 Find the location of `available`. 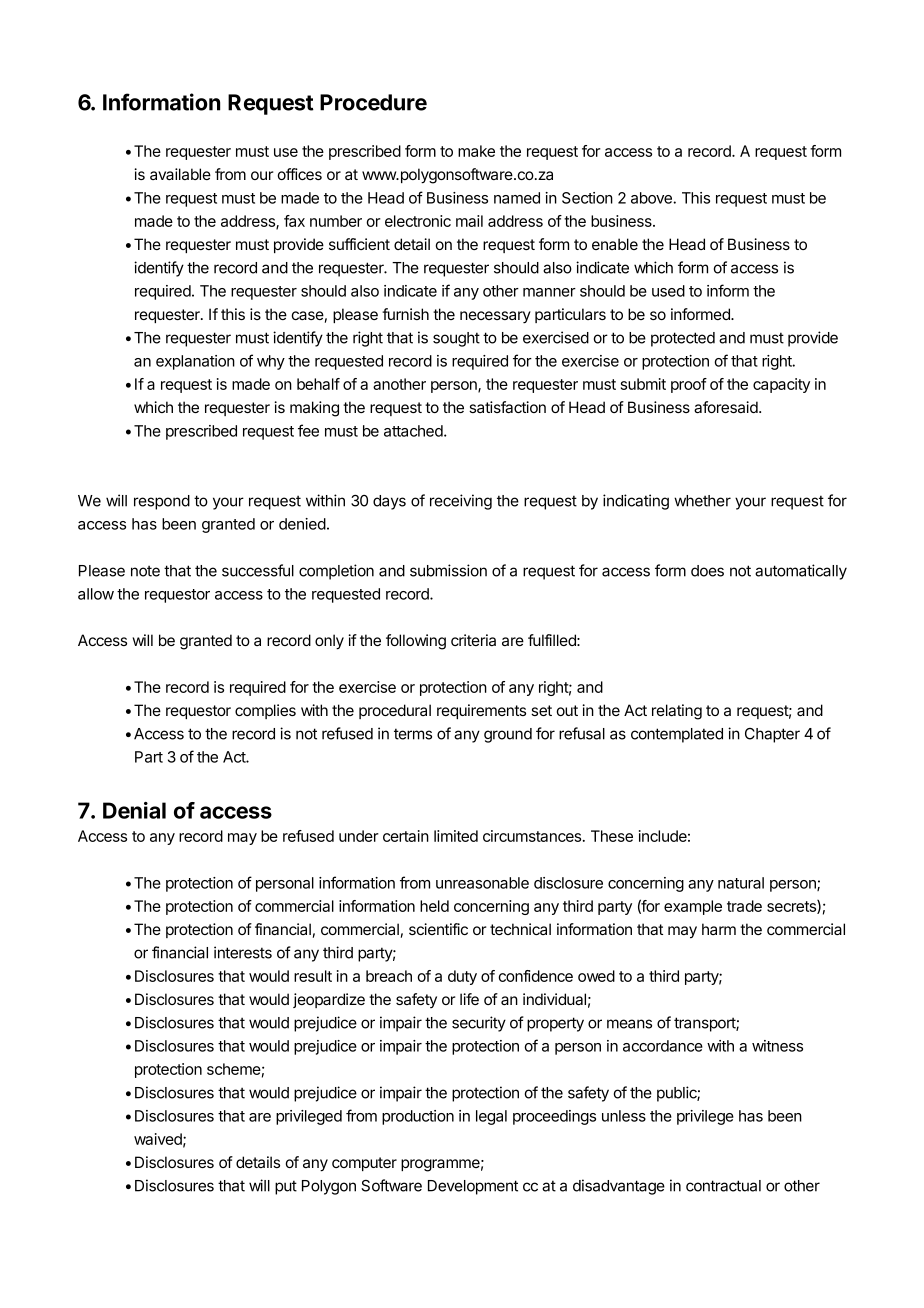

available is located at coordinates (180, 174).
